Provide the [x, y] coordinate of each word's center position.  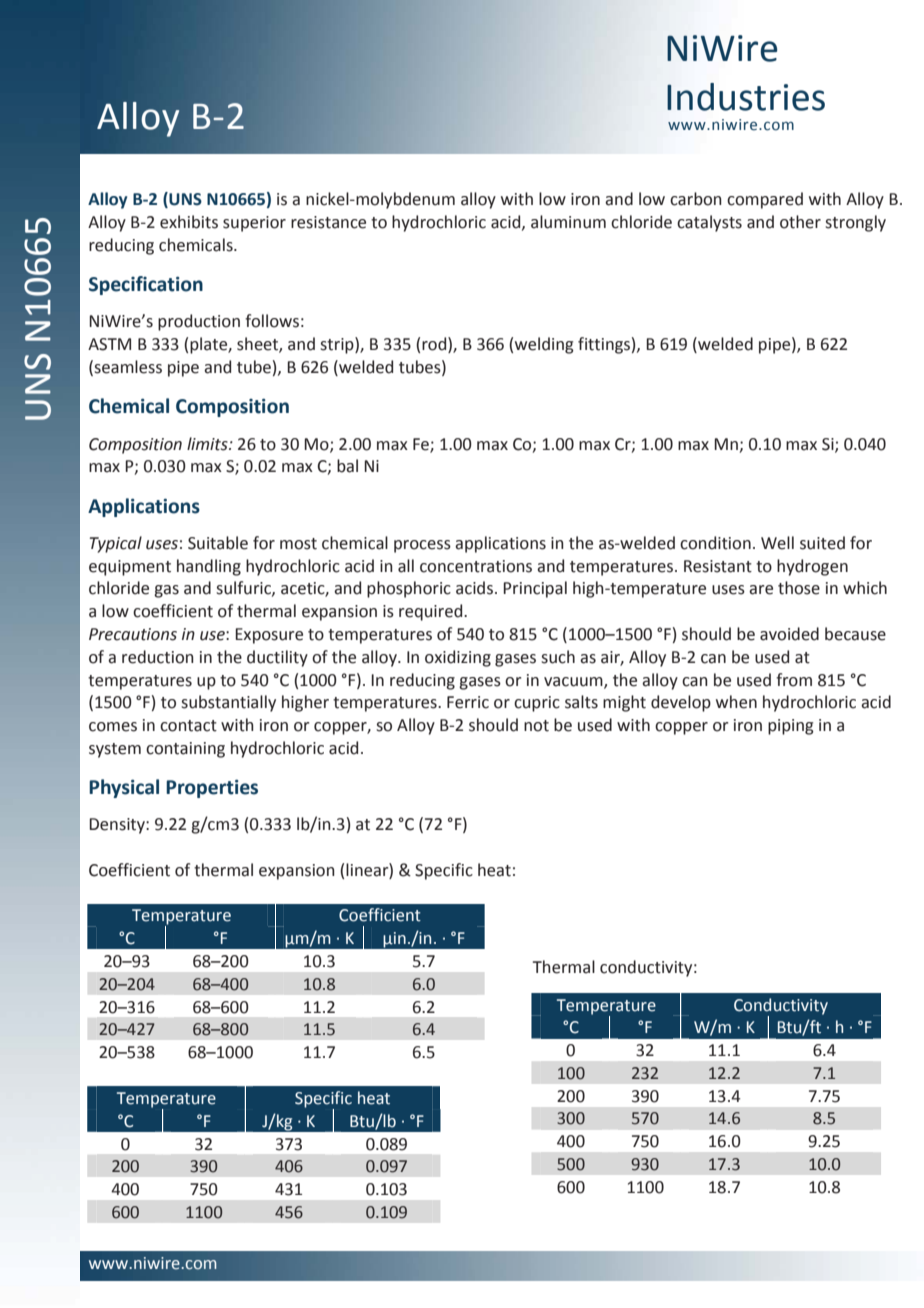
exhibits [189, 222]
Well [777, 543]
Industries [746, 97]
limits [208, 444]
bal [347, 466]
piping [791, 727]
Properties [212, 788]
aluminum [568, 222]
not [536, 726]
